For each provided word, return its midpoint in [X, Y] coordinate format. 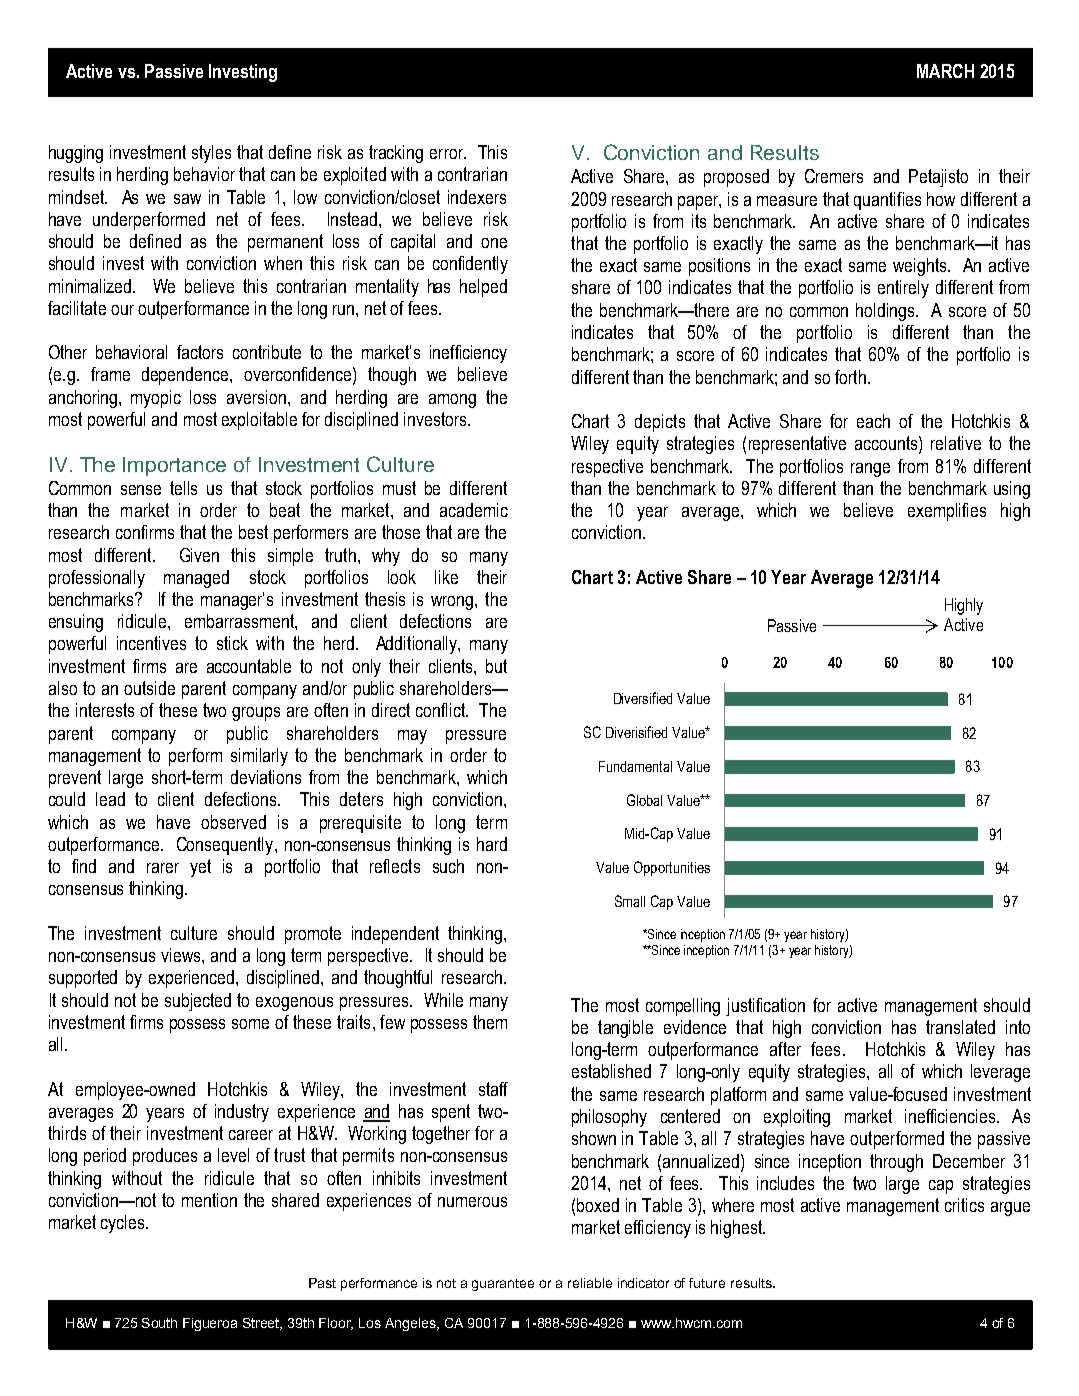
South [159, 1323]
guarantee [503, 1285]
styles [211, 154]
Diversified [643, 698]
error [448, 154]
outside [149, 688]
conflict [442, 710]
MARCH [945, 71]
